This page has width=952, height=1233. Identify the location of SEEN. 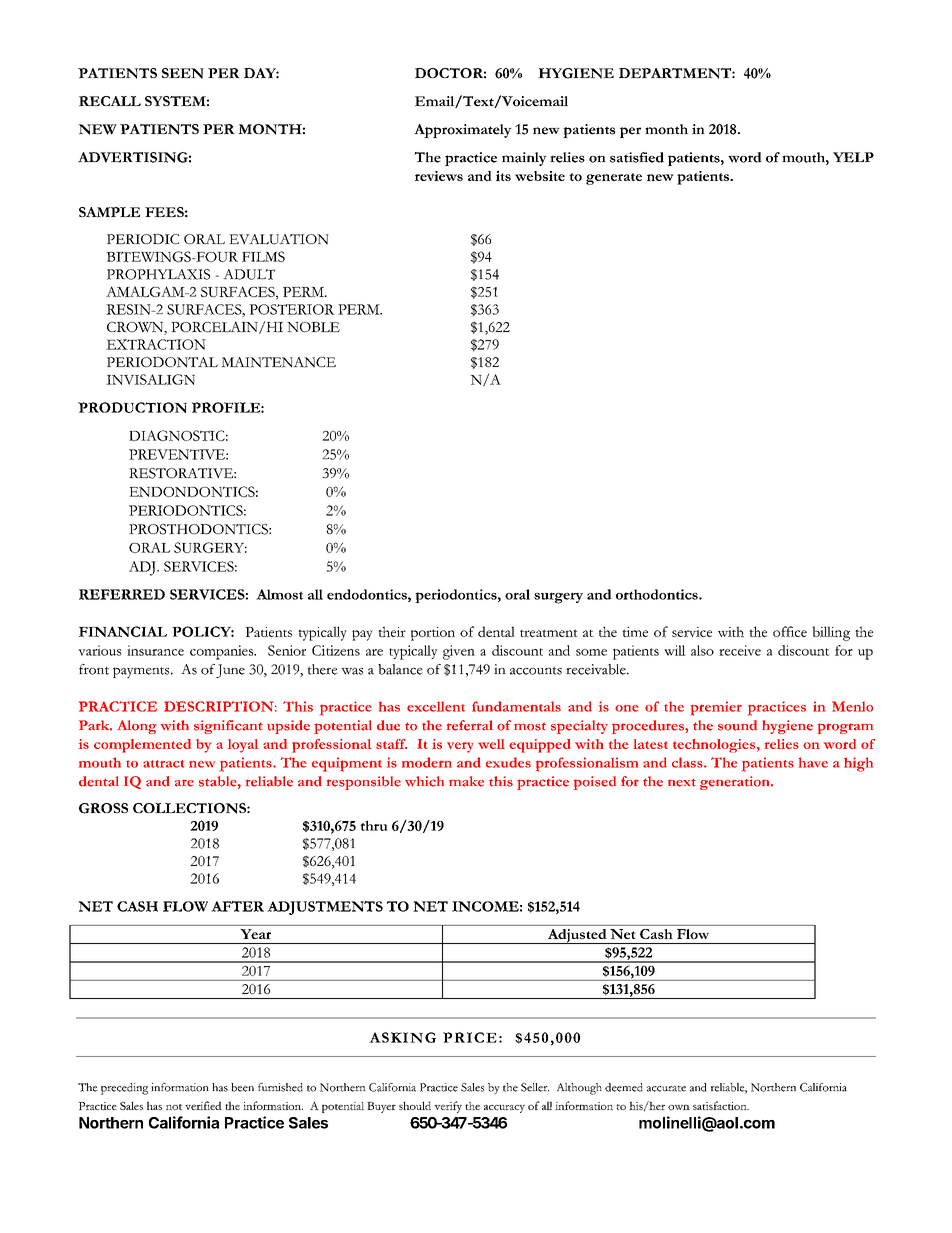
(183, 73).
